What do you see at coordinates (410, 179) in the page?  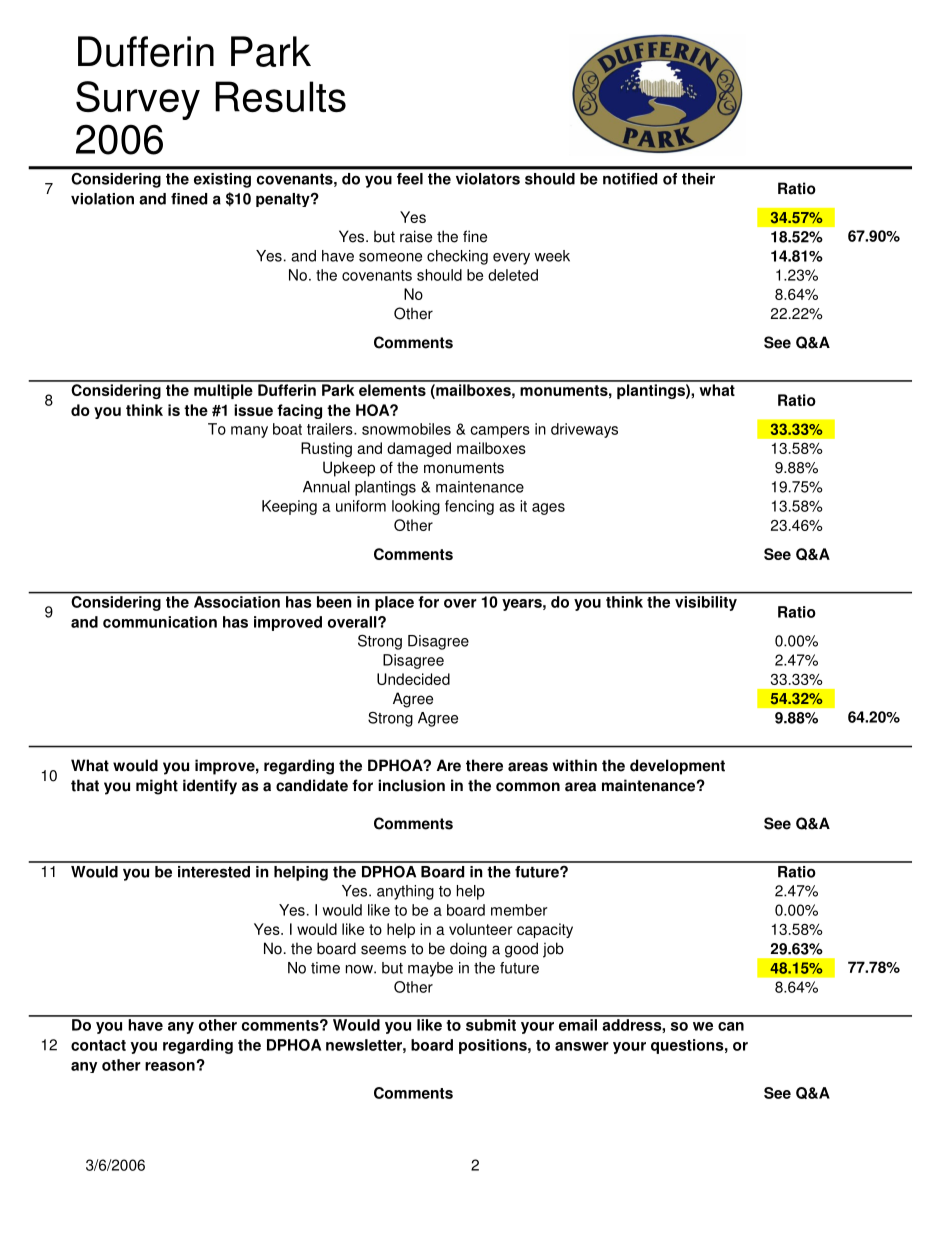 I see `feel` at bounding box center [410, 179].
